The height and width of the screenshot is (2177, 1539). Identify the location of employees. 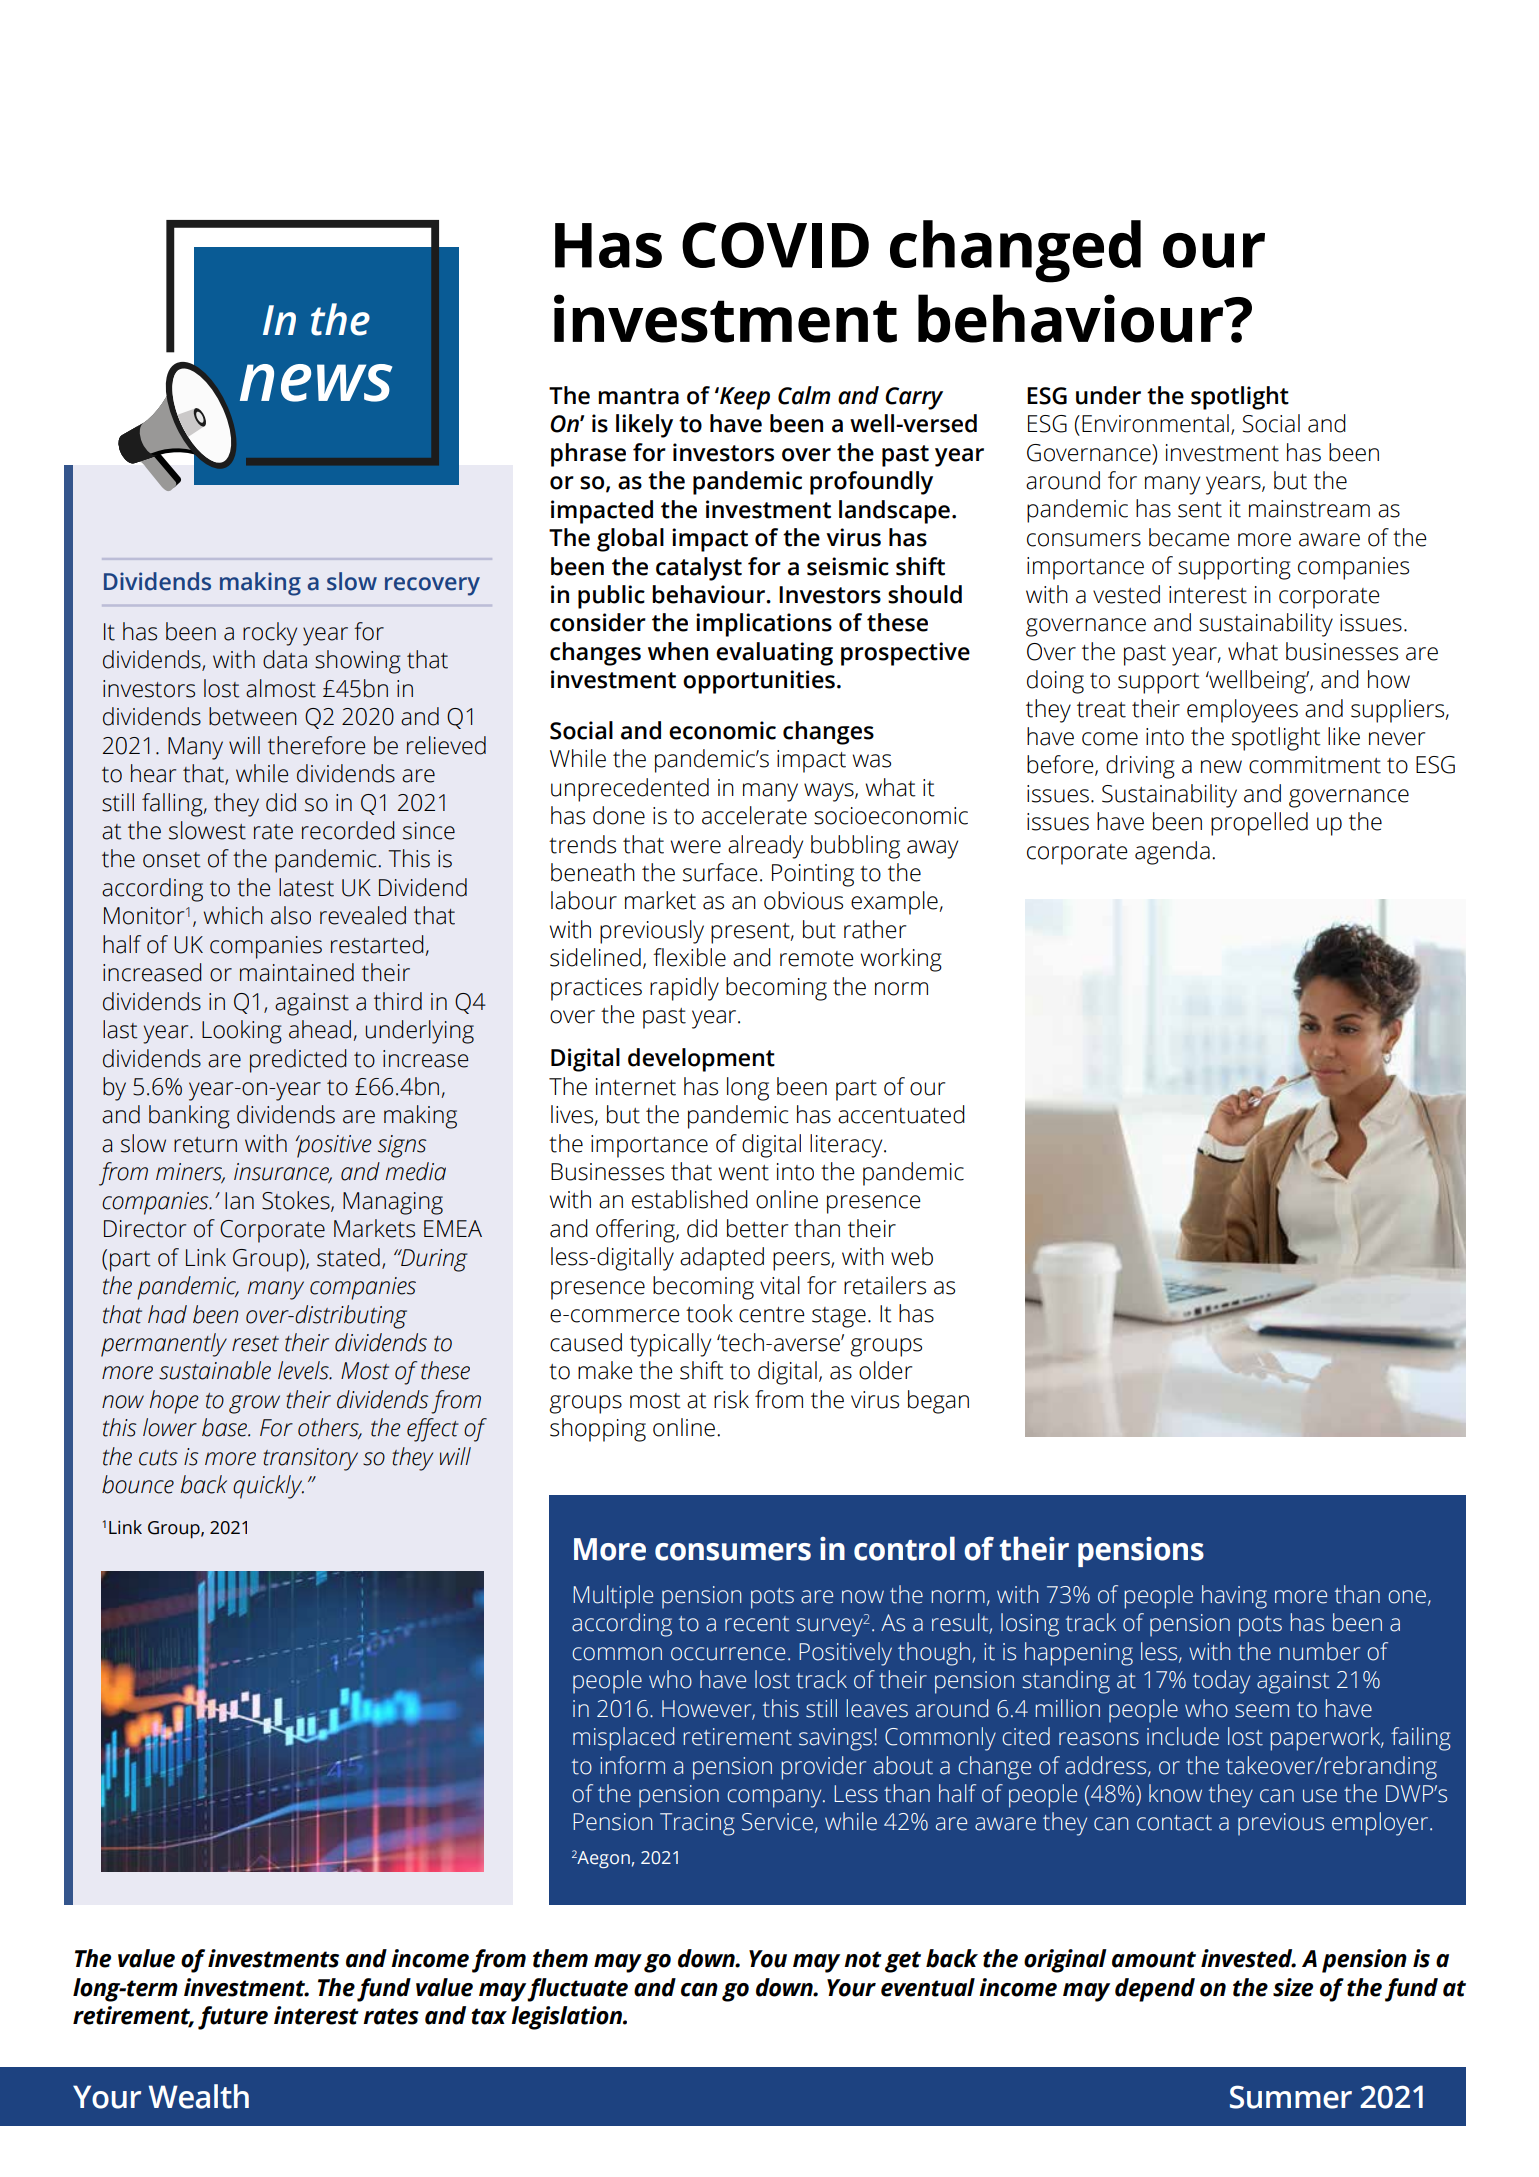
(1242, 711).
